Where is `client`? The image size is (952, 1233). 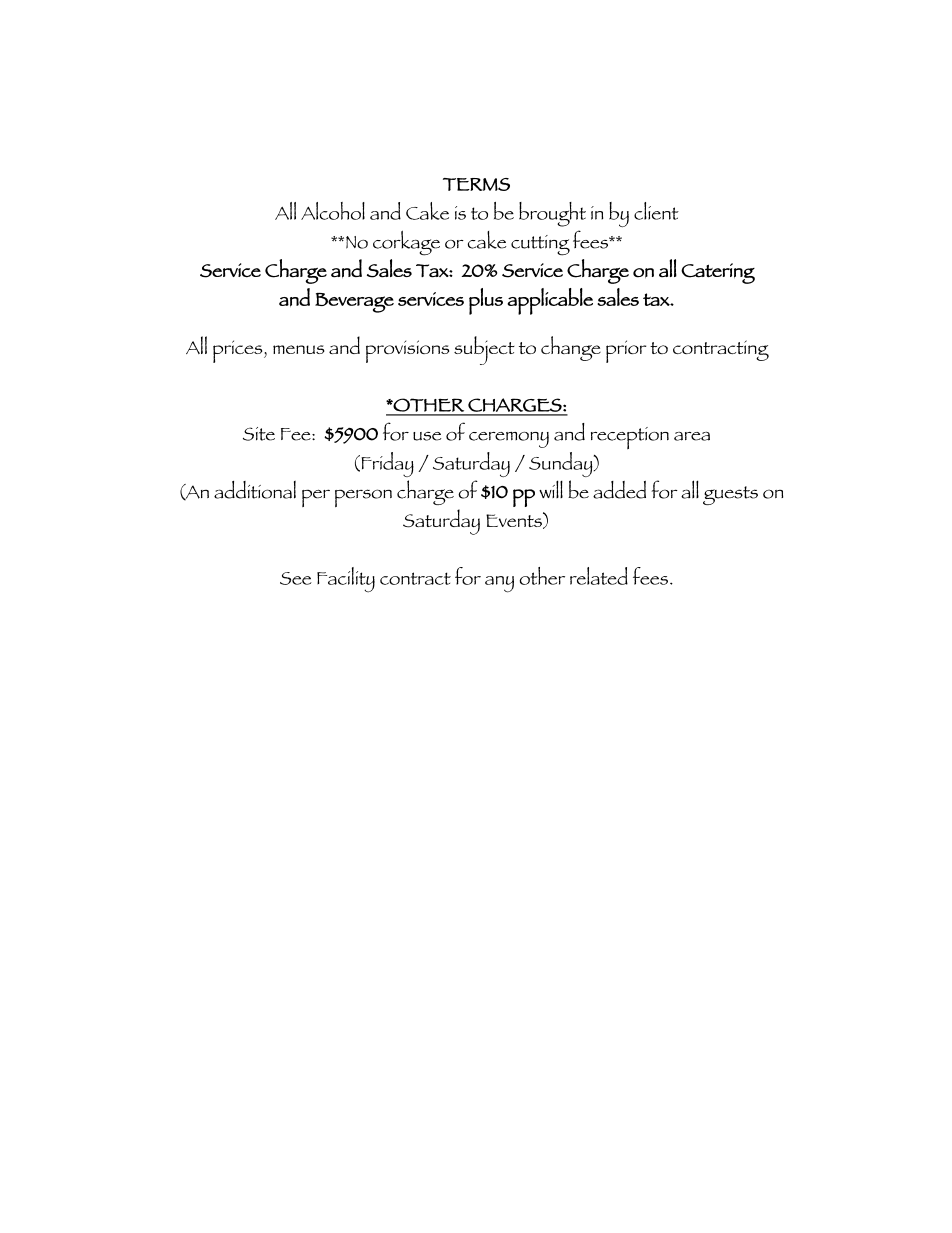 client is located at coordinates (656, 211).
